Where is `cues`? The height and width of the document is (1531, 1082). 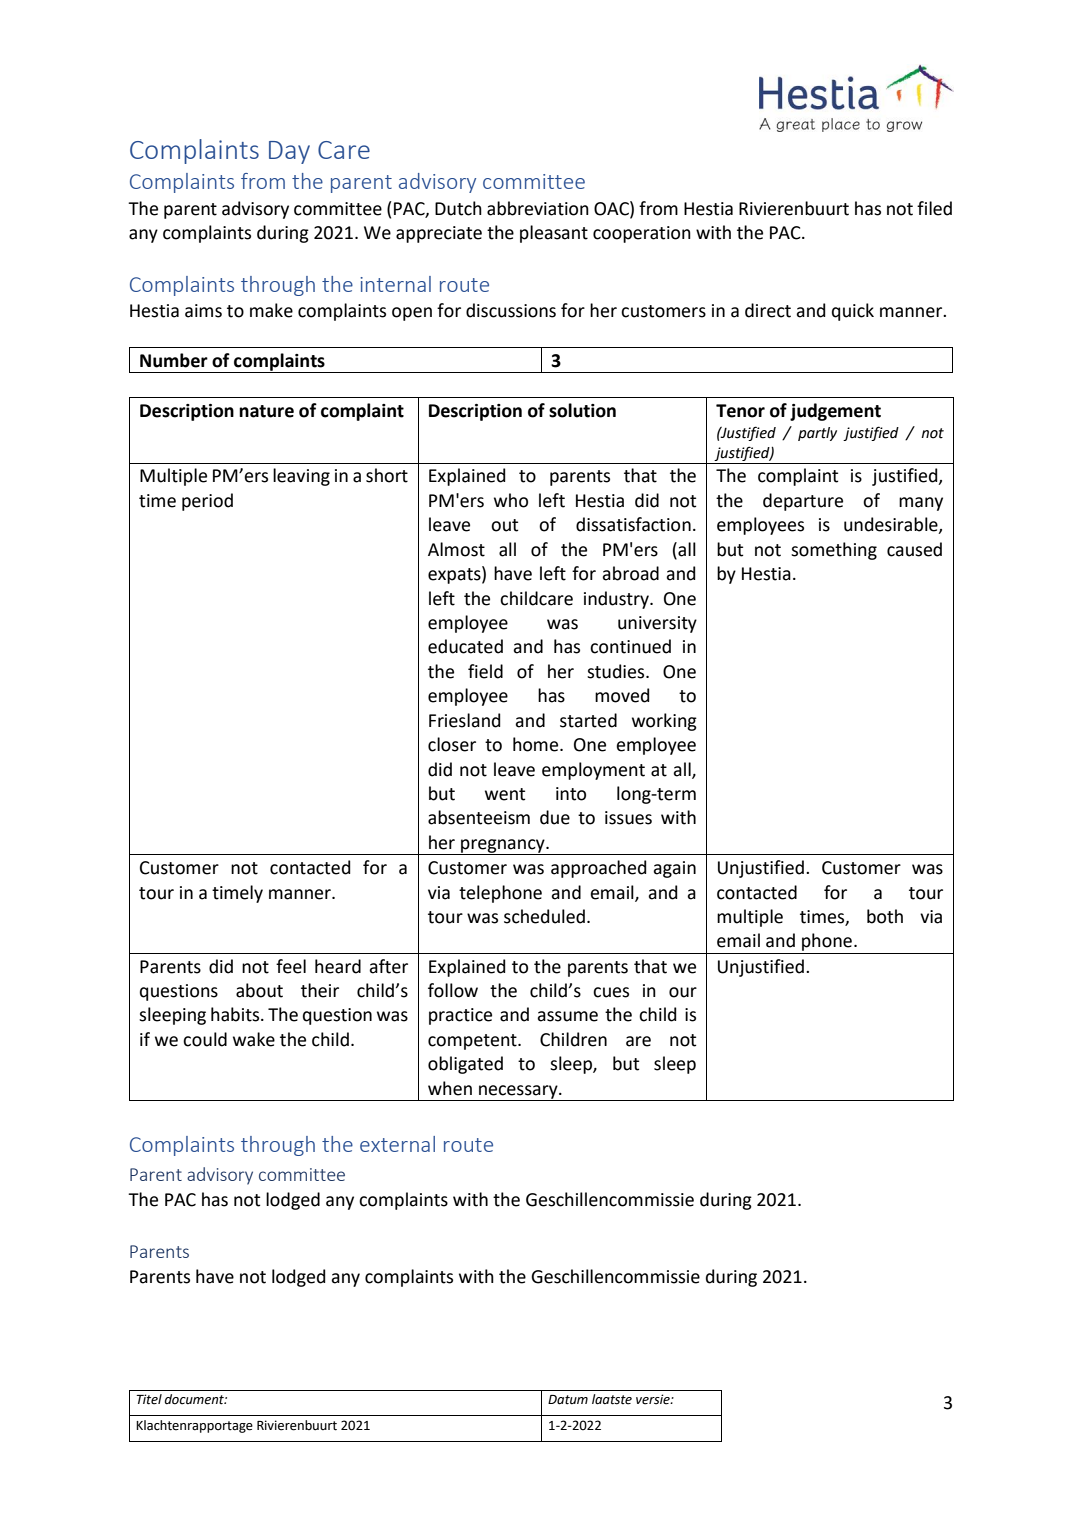 cues is located at coordinates (611, 992).
